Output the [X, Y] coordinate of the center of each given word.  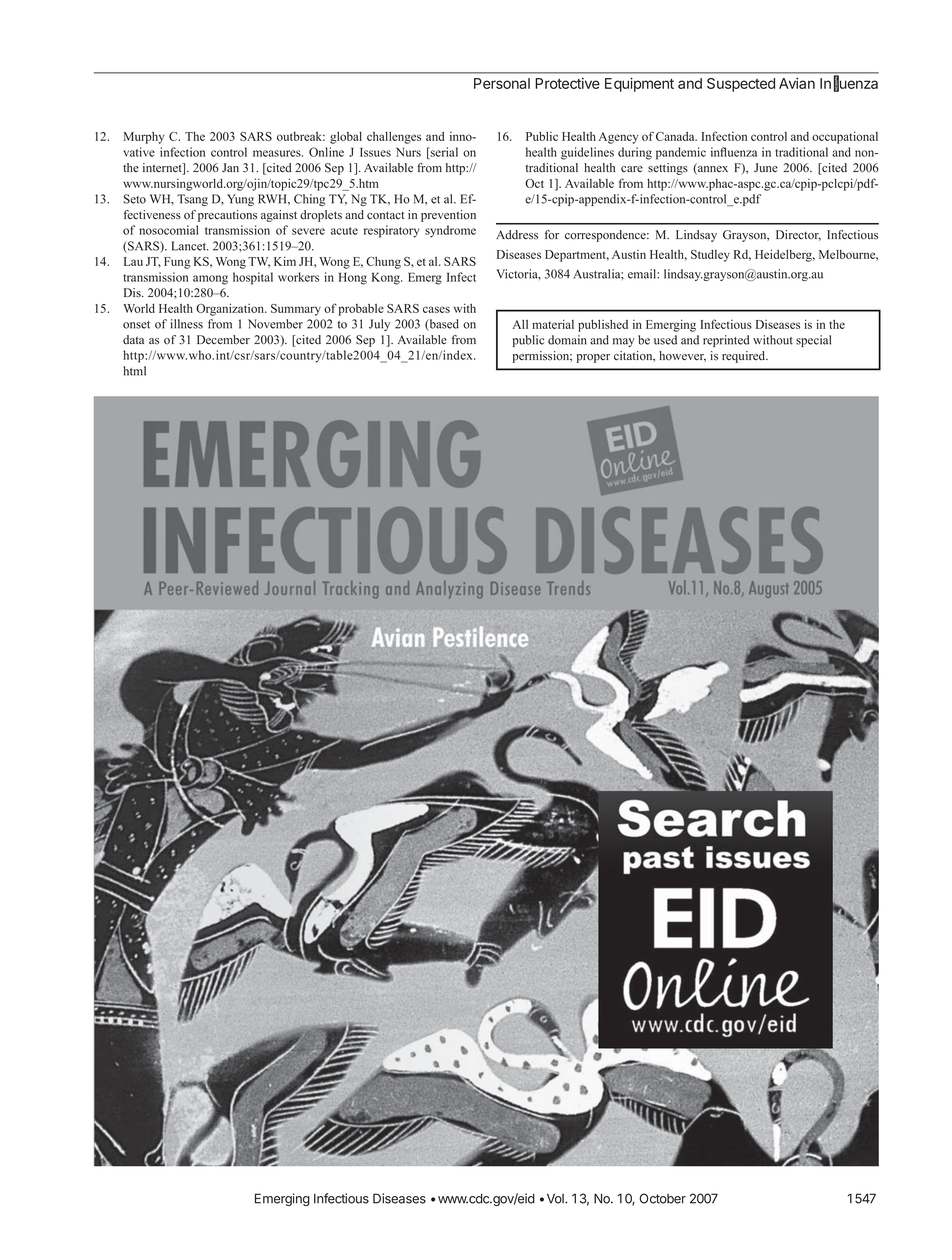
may [624, 342]
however [682, 356]
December [223, 340]
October [662, 1198]
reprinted [726, 341]
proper [593, 358]
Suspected [741, 85]
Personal [502, 83]
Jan [230, 168]
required [745, 357]
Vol [556, 1198]
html [134, 371]
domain [567, 340]
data [133, 339]
